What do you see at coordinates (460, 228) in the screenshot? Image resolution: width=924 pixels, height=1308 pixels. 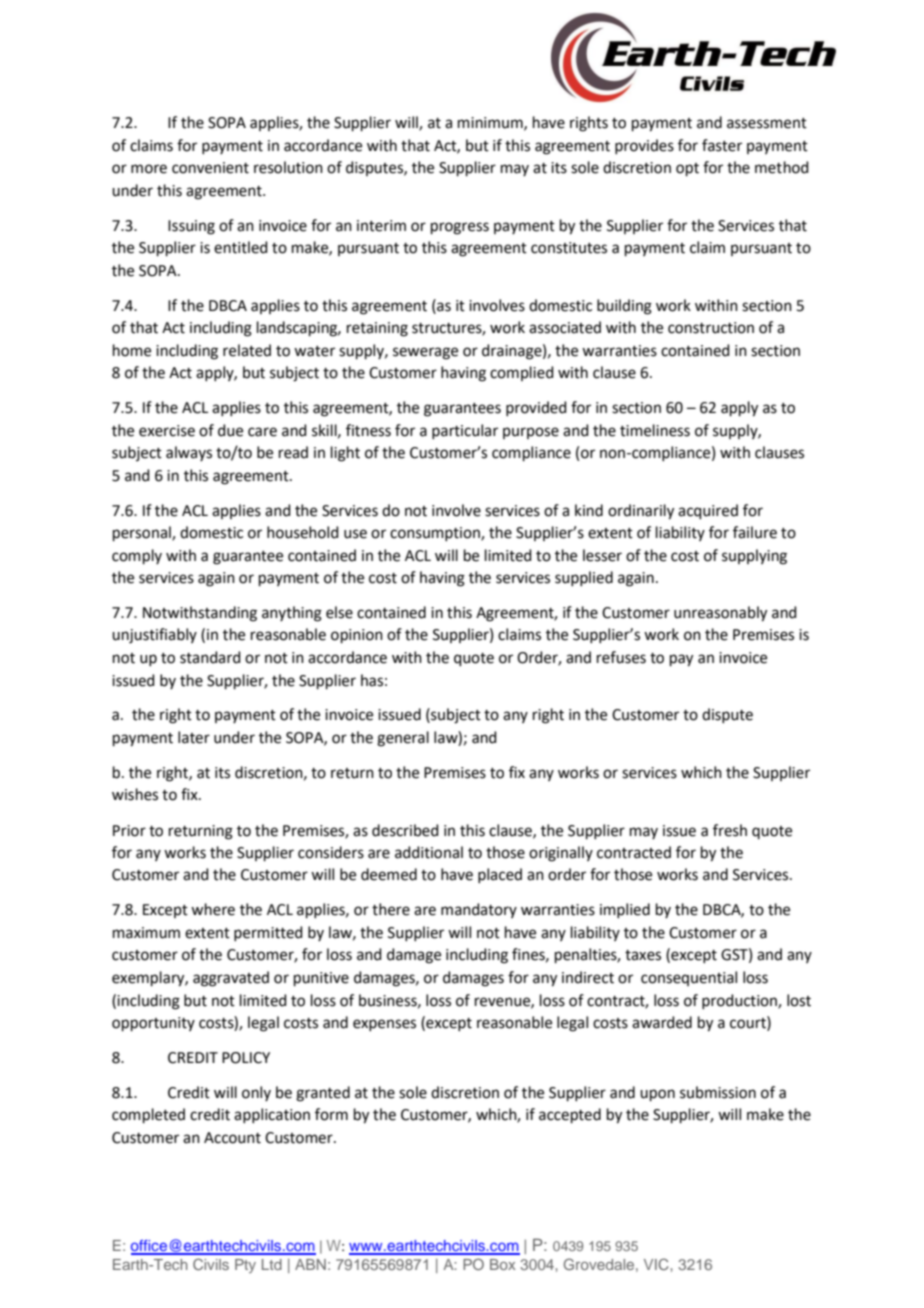 I see `progress` at bounding box center [460, 228].
